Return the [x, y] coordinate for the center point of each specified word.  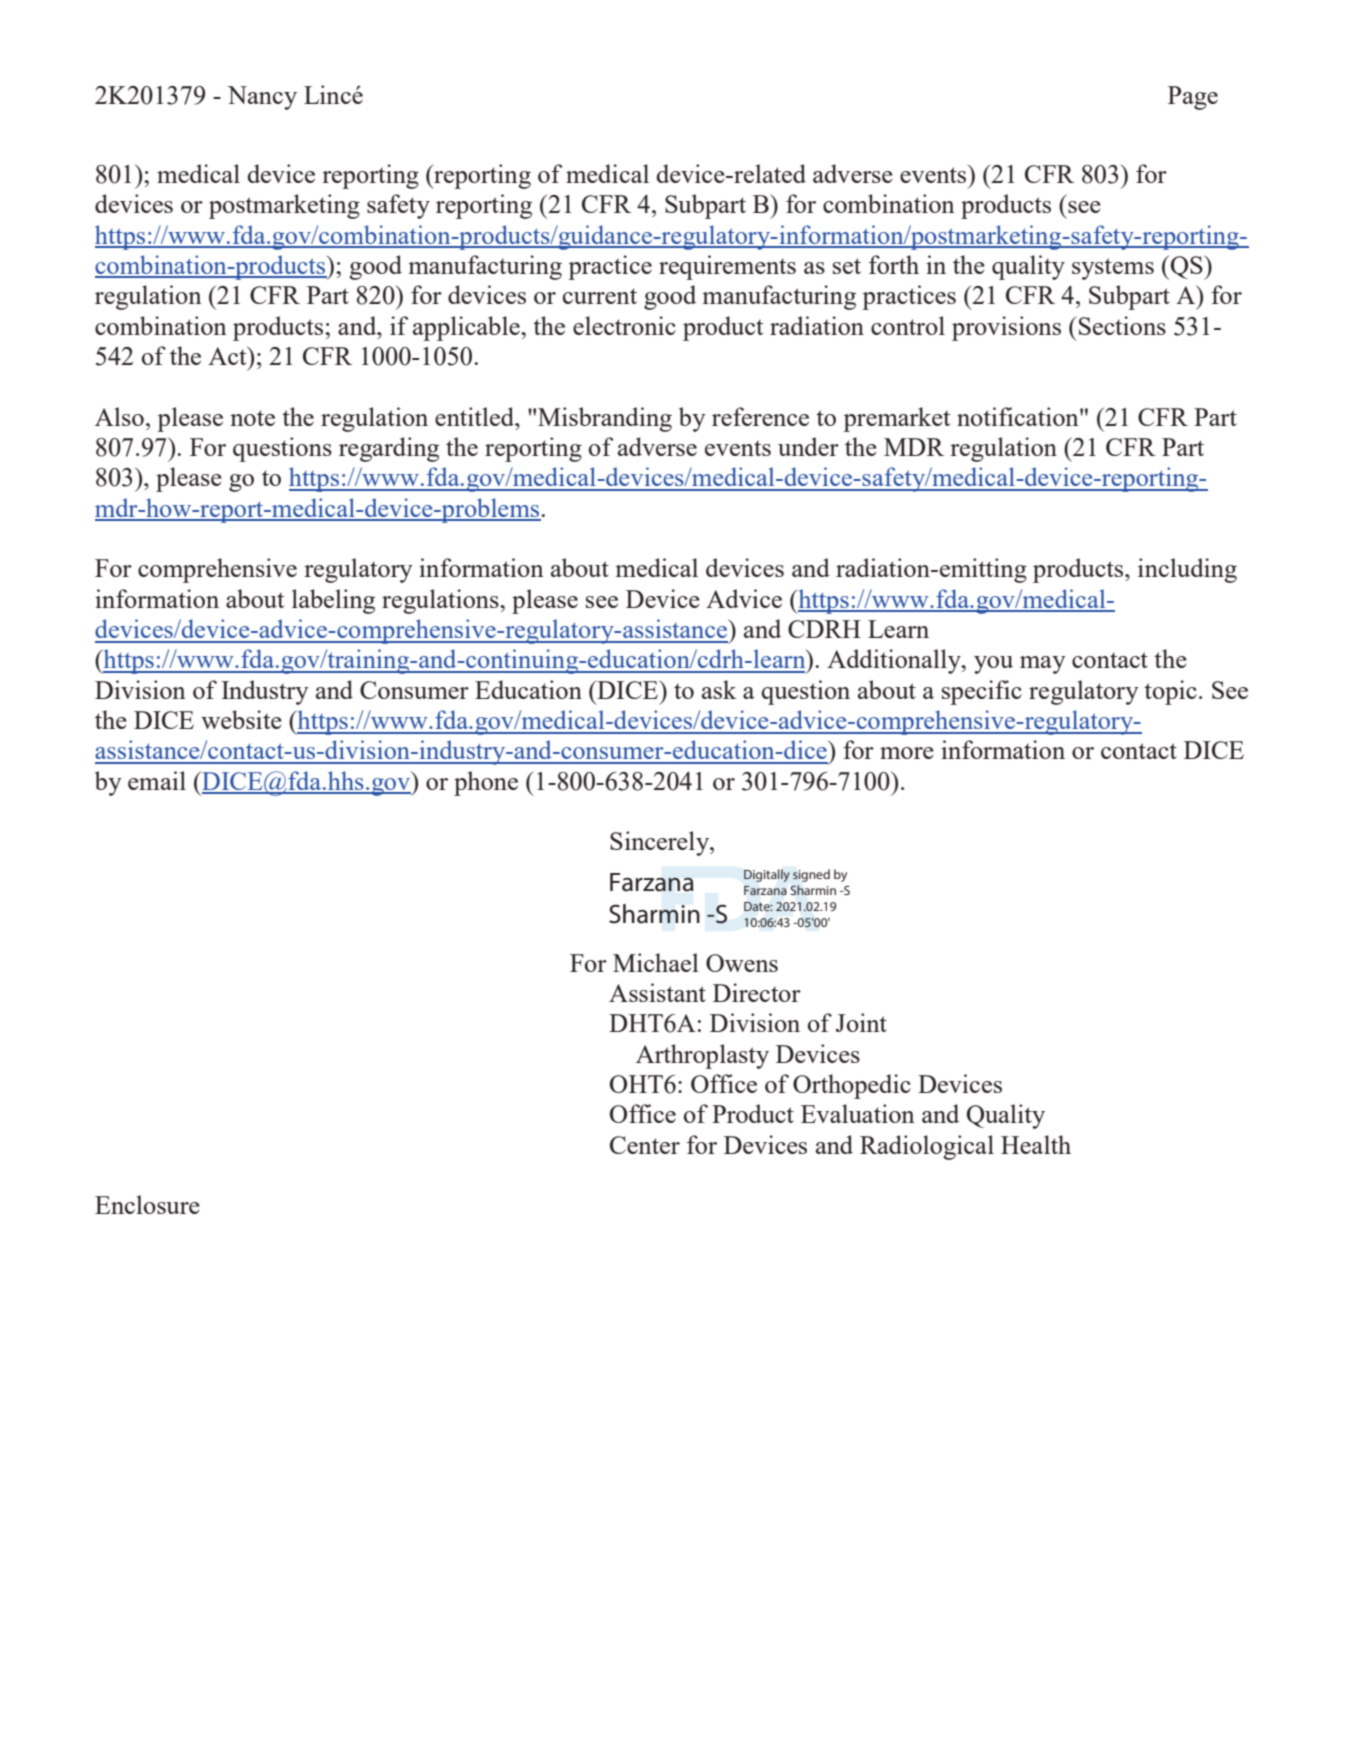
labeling [333, 601]
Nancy [262, 98]
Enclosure [147, 1204]
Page [1193, 98]
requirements [727, 267]
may [1043, 665]
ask [719, 689]
